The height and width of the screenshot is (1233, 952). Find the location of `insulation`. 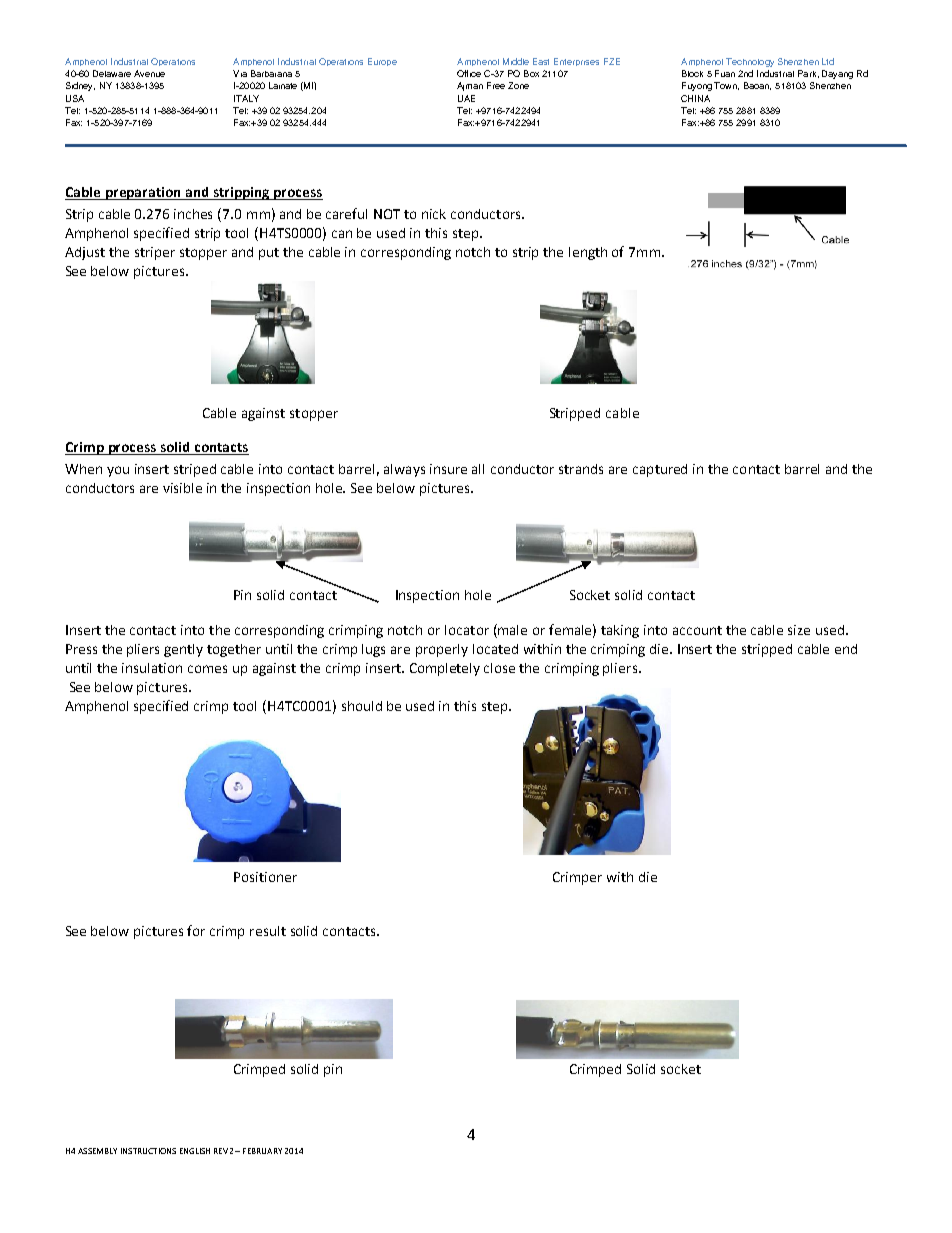

insulation is located at coordinates (152, 668).
